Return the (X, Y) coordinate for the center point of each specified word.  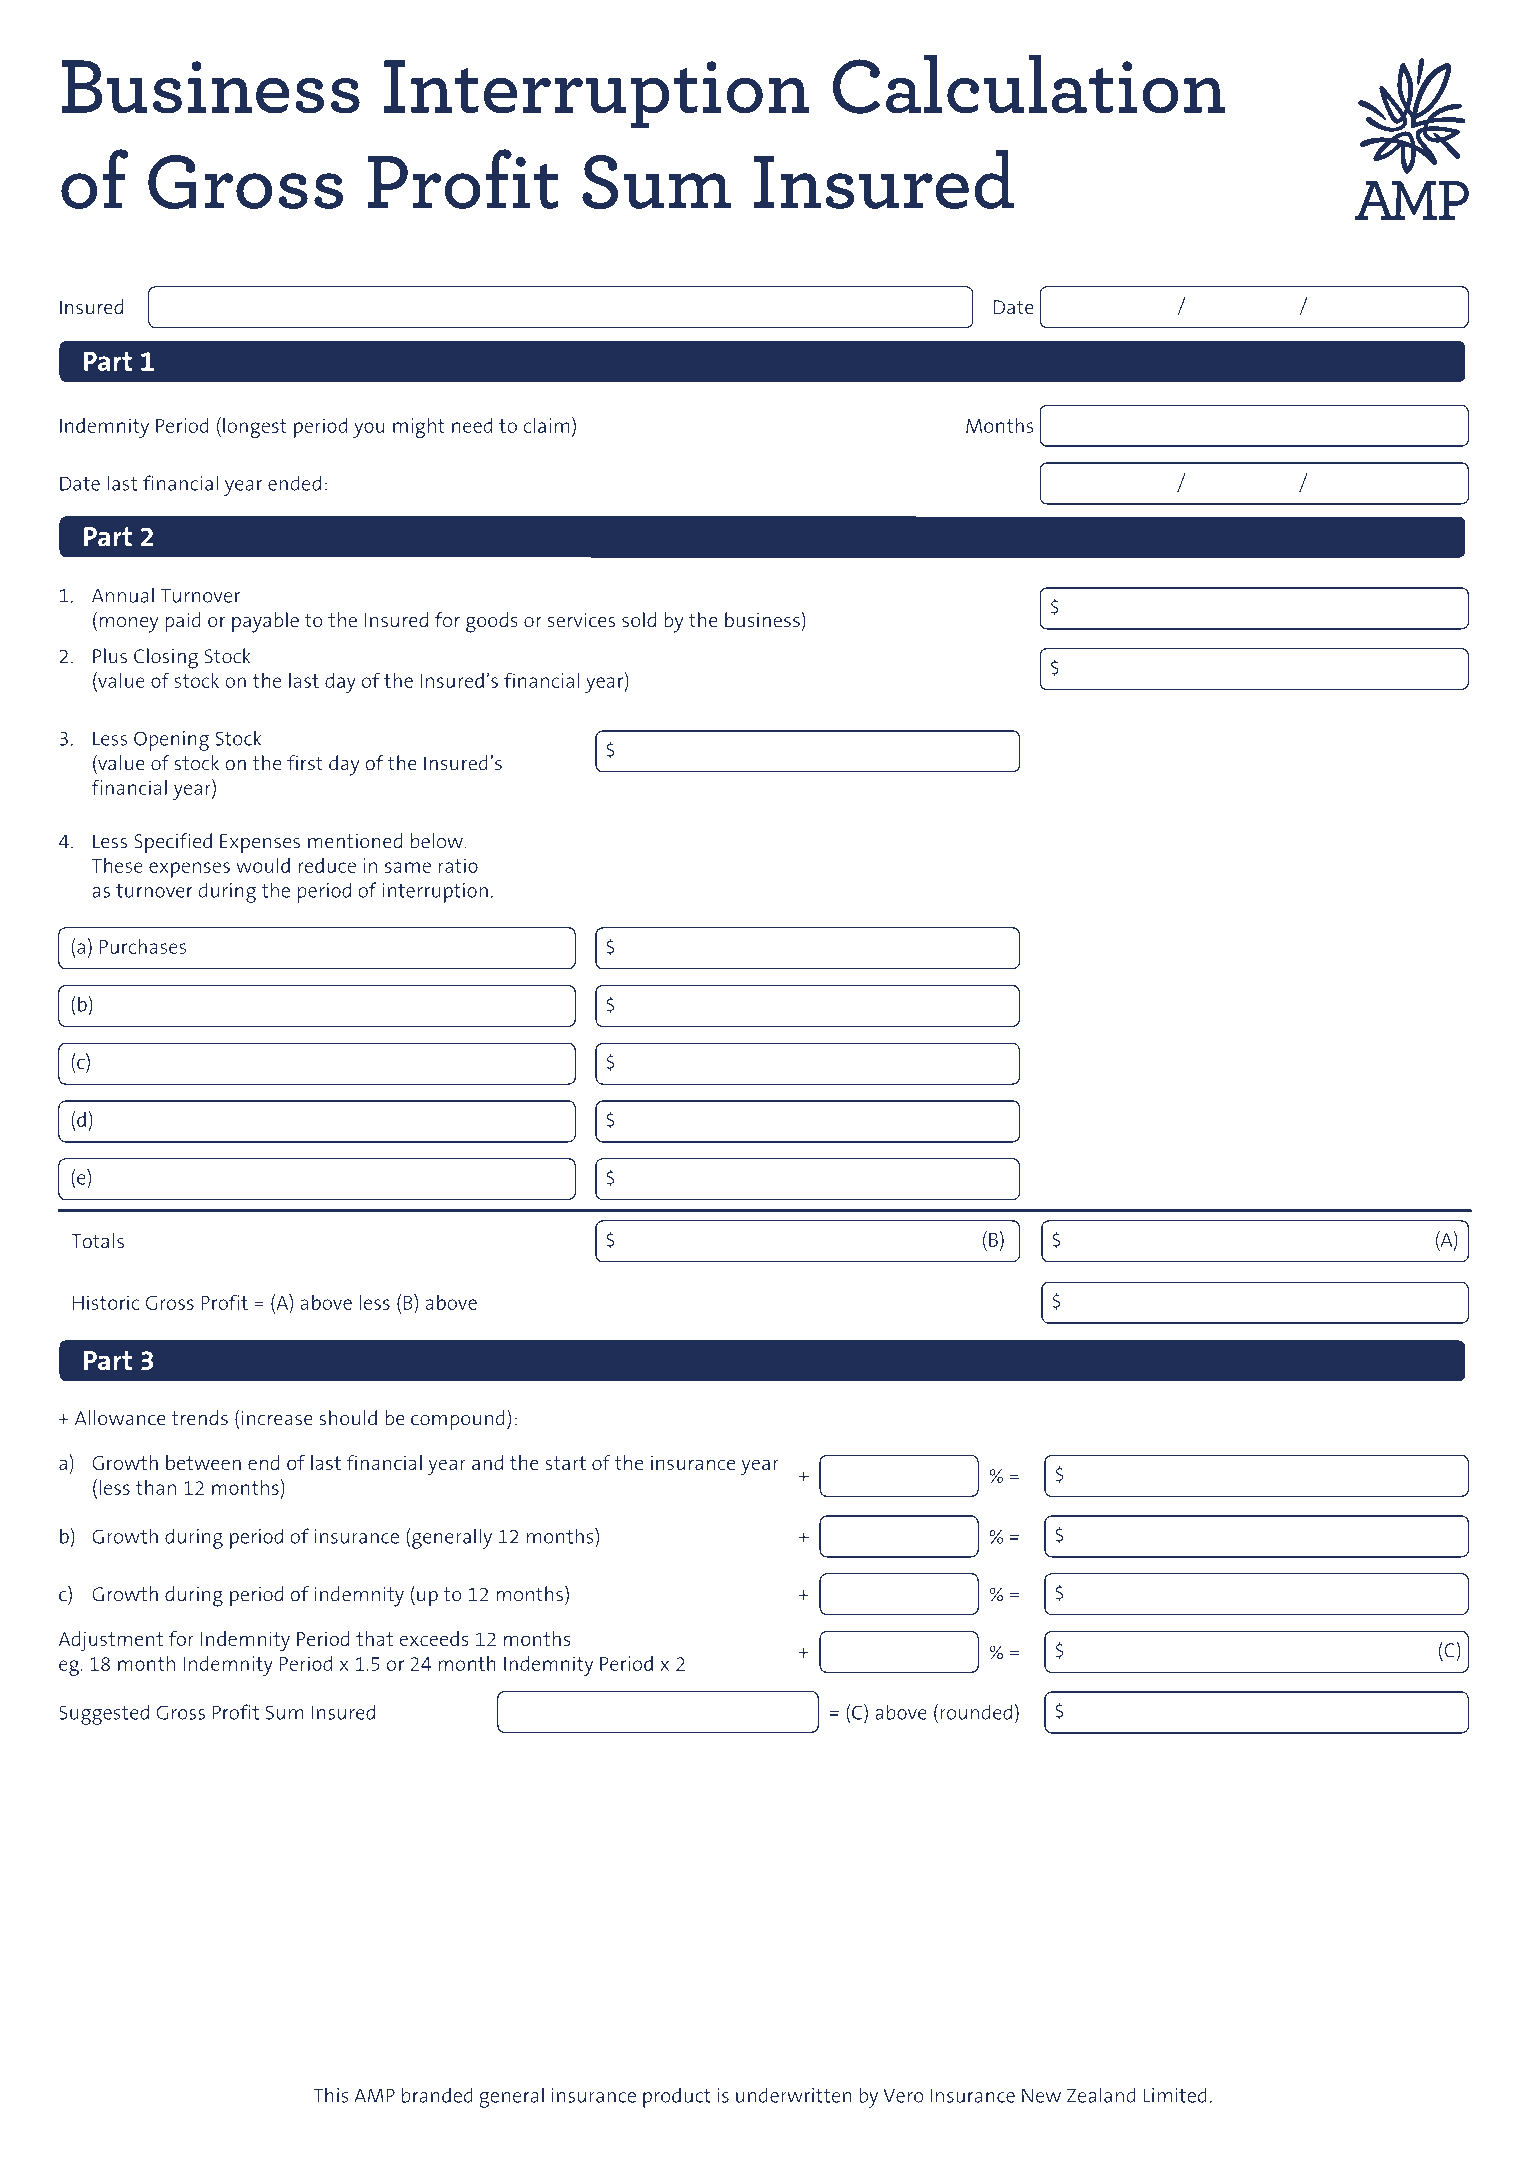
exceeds (434, 1638)
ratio (458, 865)
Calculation (1029, 84)
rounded (976, 1712)
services (581, 620)
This (331, 2095)
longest (255, 428)
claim (546, 425)
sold (639, 620)
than (156, 1487)
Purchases (143, 946)
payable (265, 622)
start (565, 1463)
